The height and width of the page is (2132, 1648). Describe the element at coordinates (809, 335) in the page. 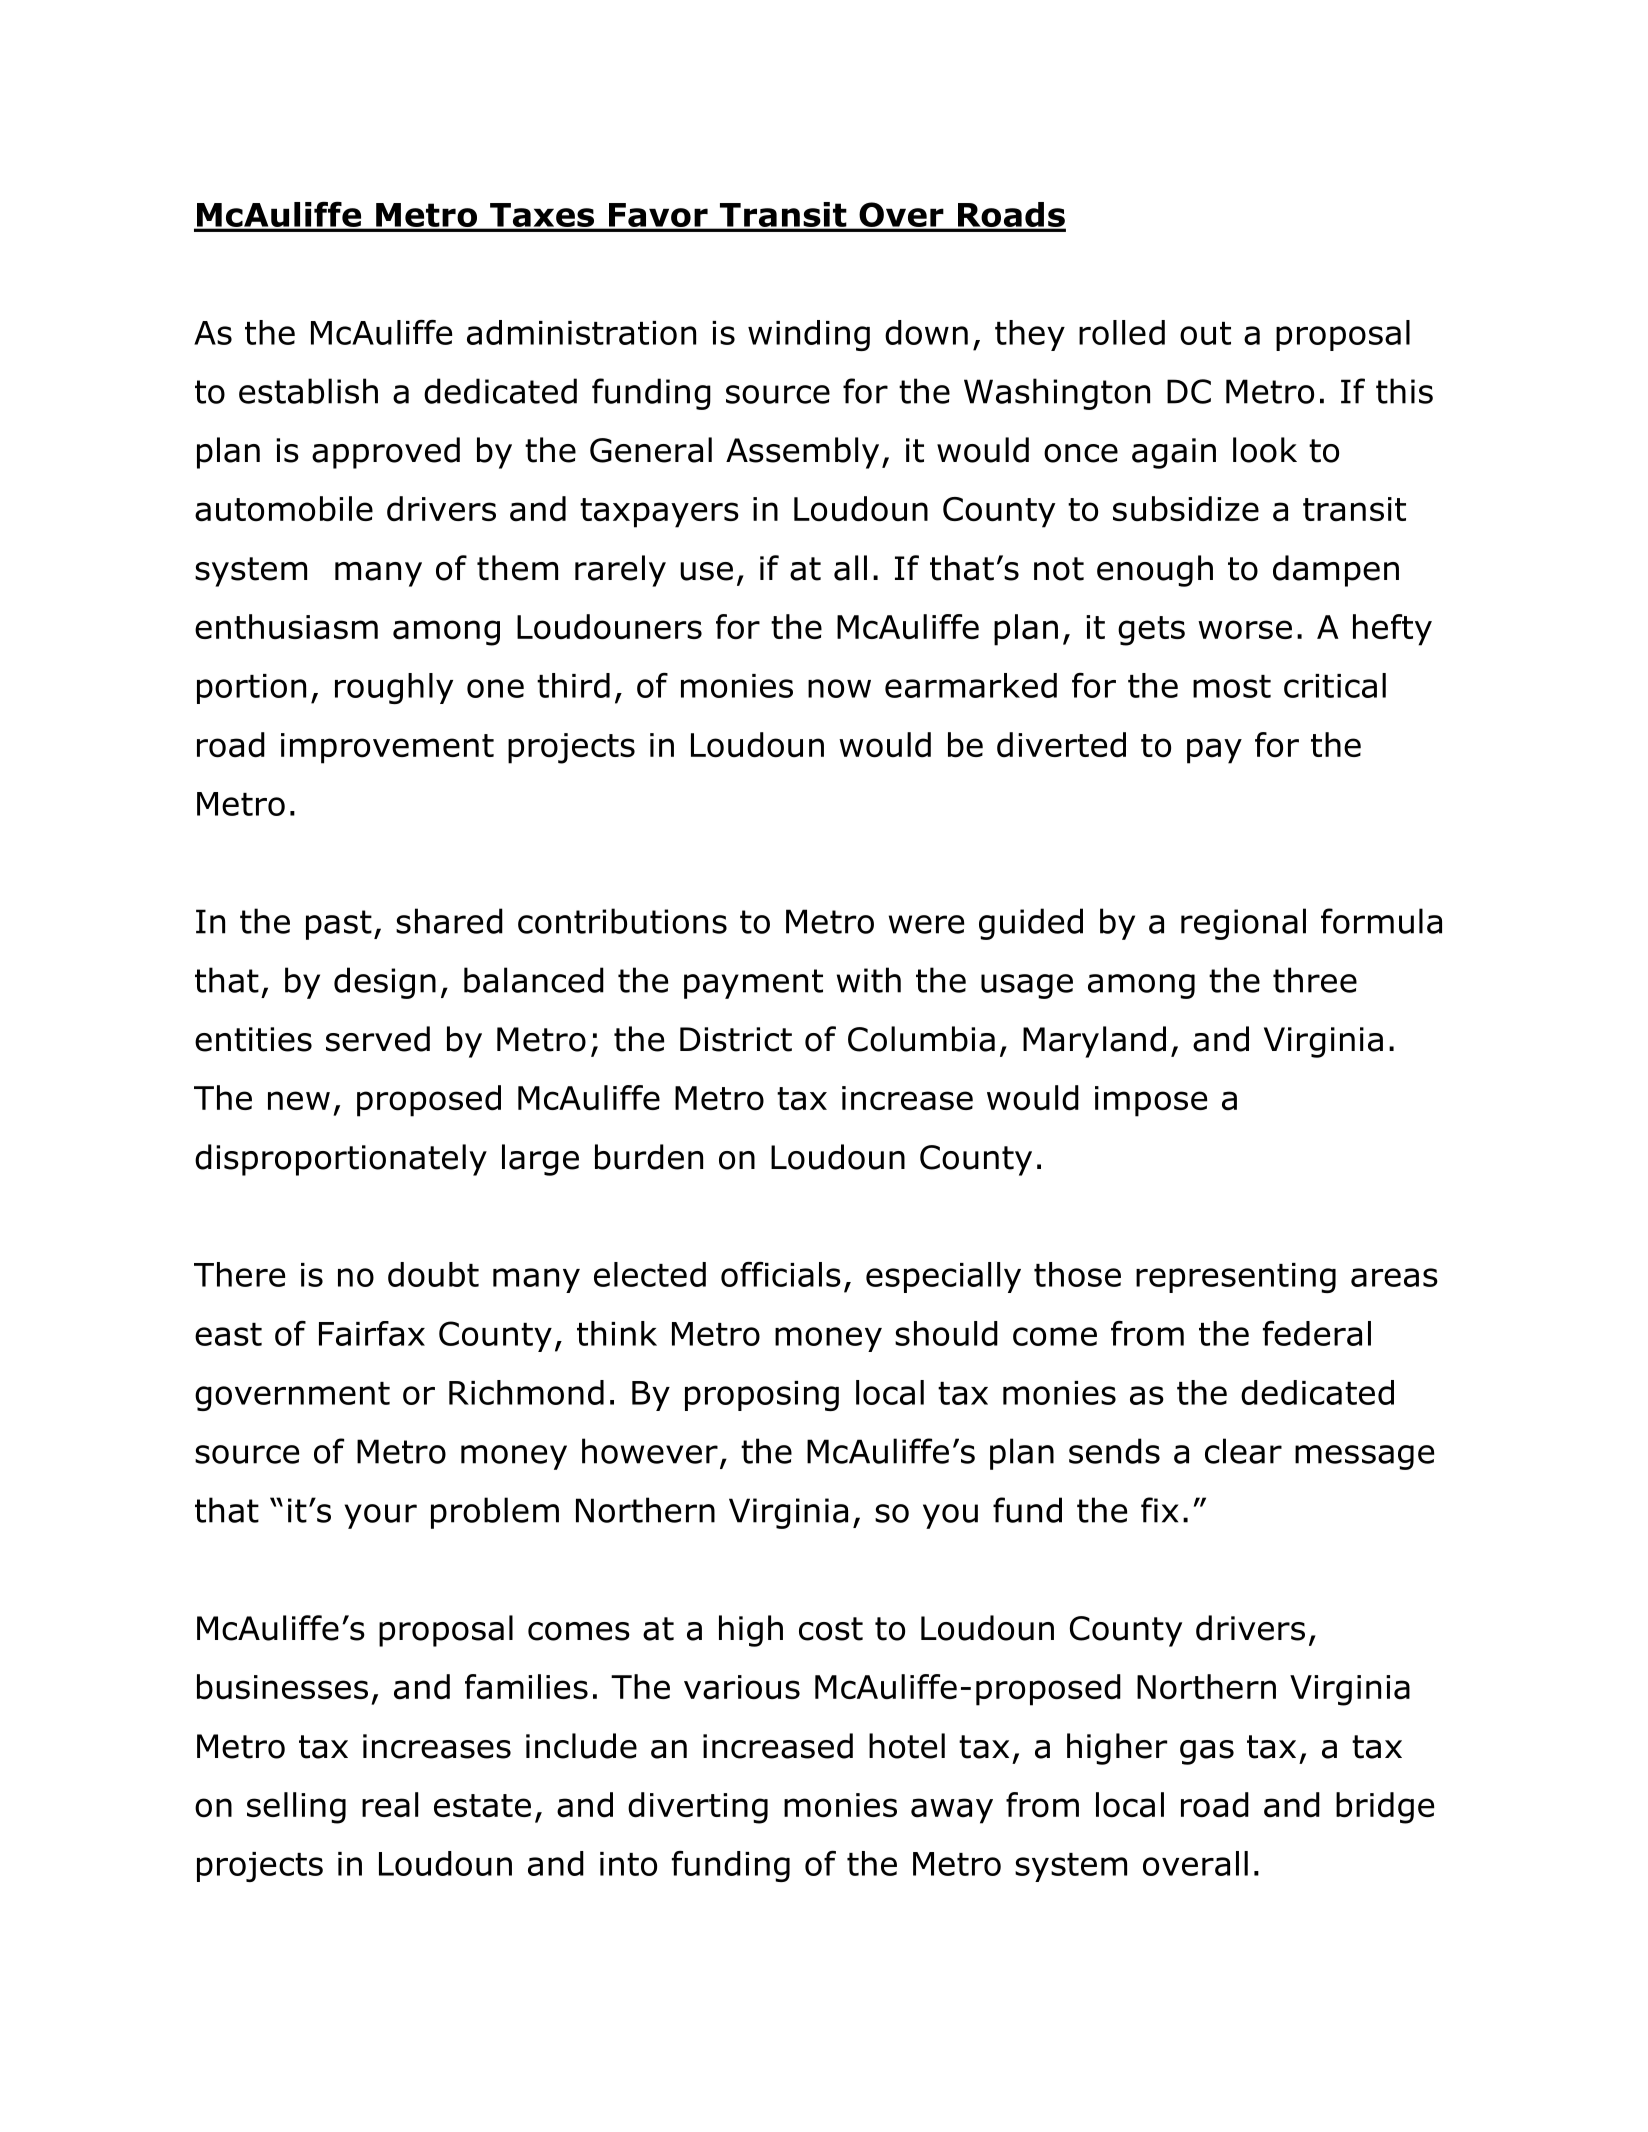

I see `winding` at that location.
